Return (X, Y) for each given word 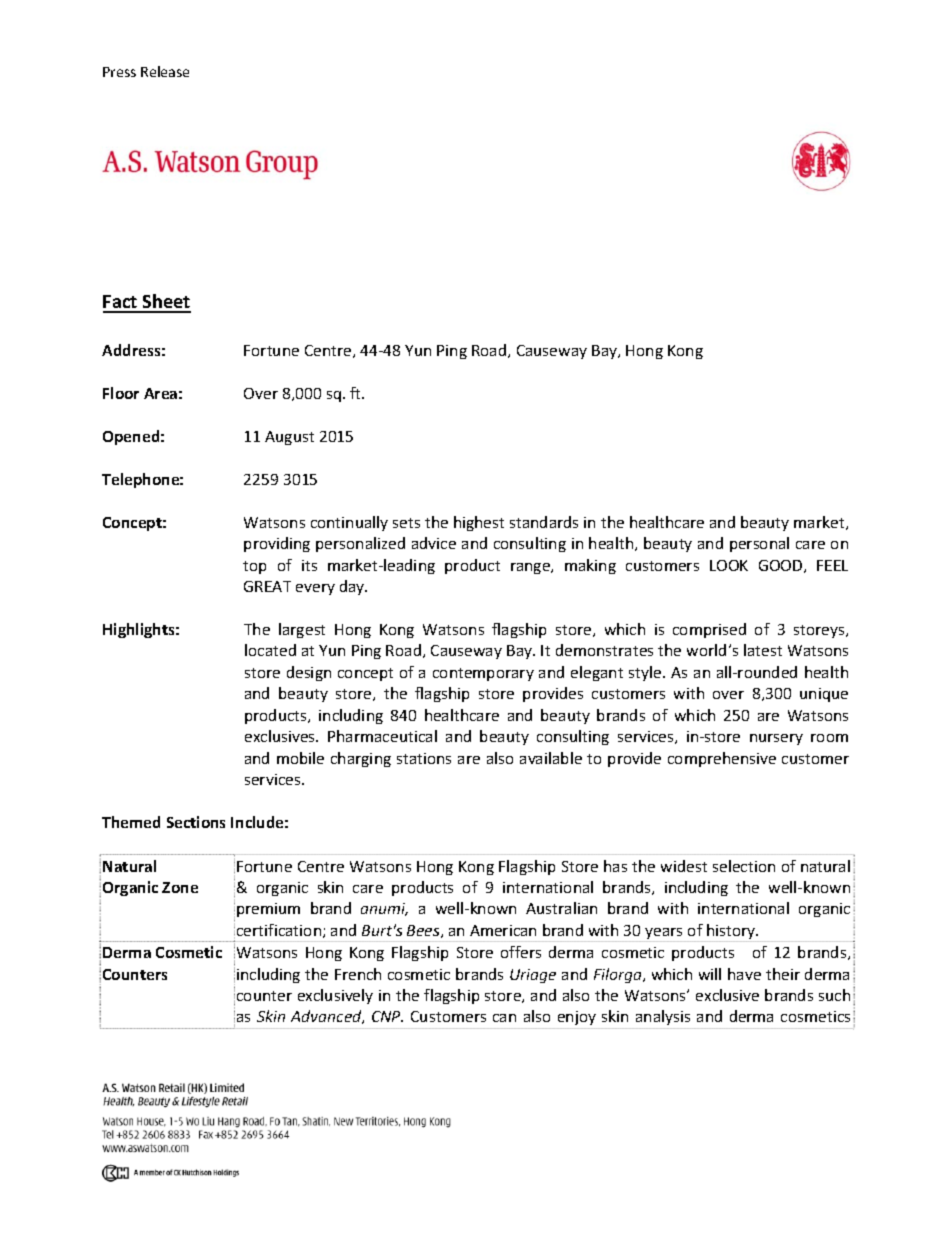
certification (279, 930)
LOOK (729, 565)
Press (119, 72)
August (289, 438)
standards (544, 522)
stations (424, 758)
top (254, 567)
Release (165, 71)
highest (479, 523)
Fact (121, 303)
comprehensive (722, 759)
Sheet (166, 303)
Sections (196, 822)
